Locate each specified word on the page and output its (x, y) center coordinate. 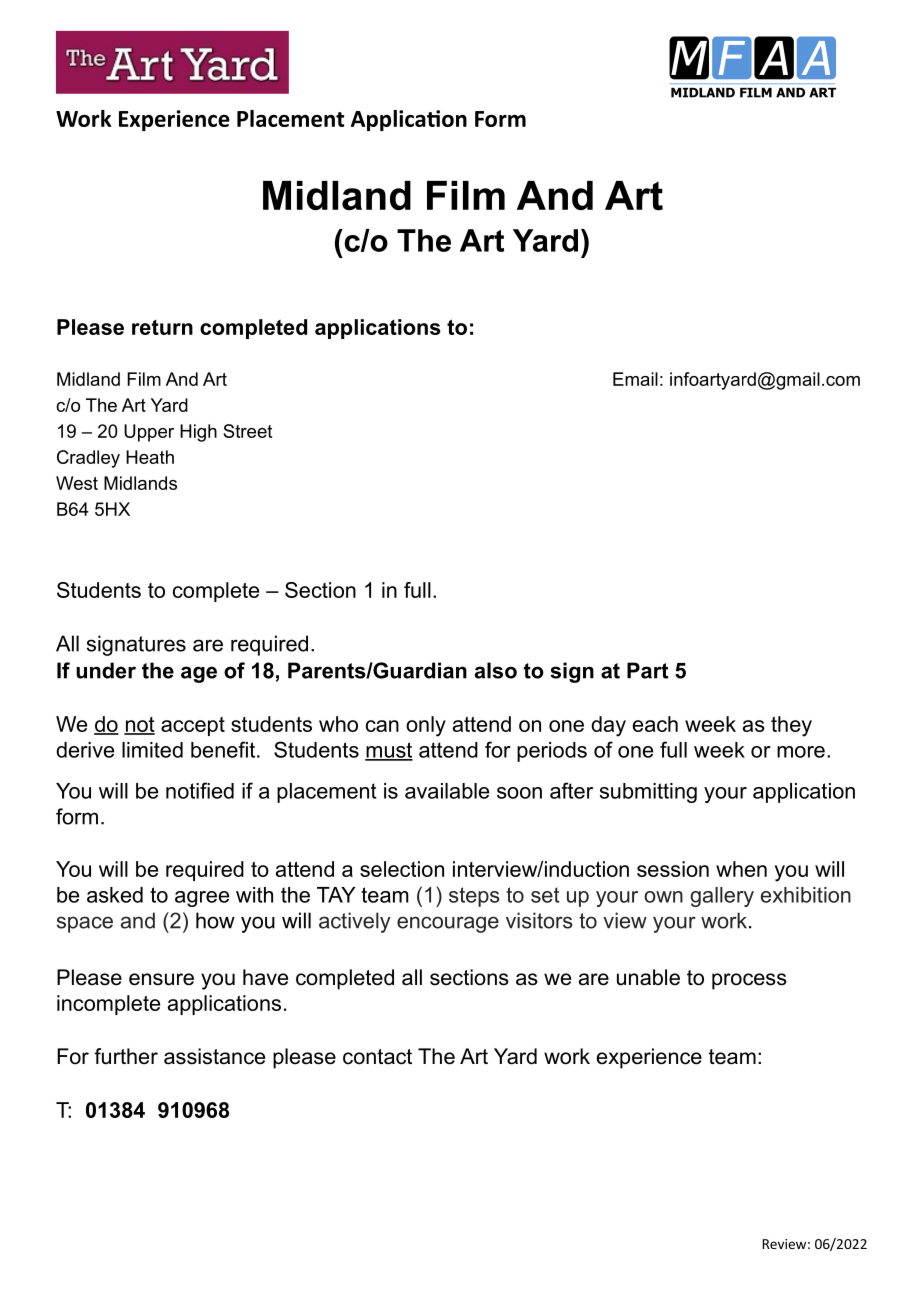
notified (200, 790)
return (162, 327)
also (496, 670)
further (126, 1056)
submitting (648, 793)
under (106, 670)
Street (247, 431)
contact (377, 1057)
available (447, 791)
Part (647, 670)
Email (635, 379)
